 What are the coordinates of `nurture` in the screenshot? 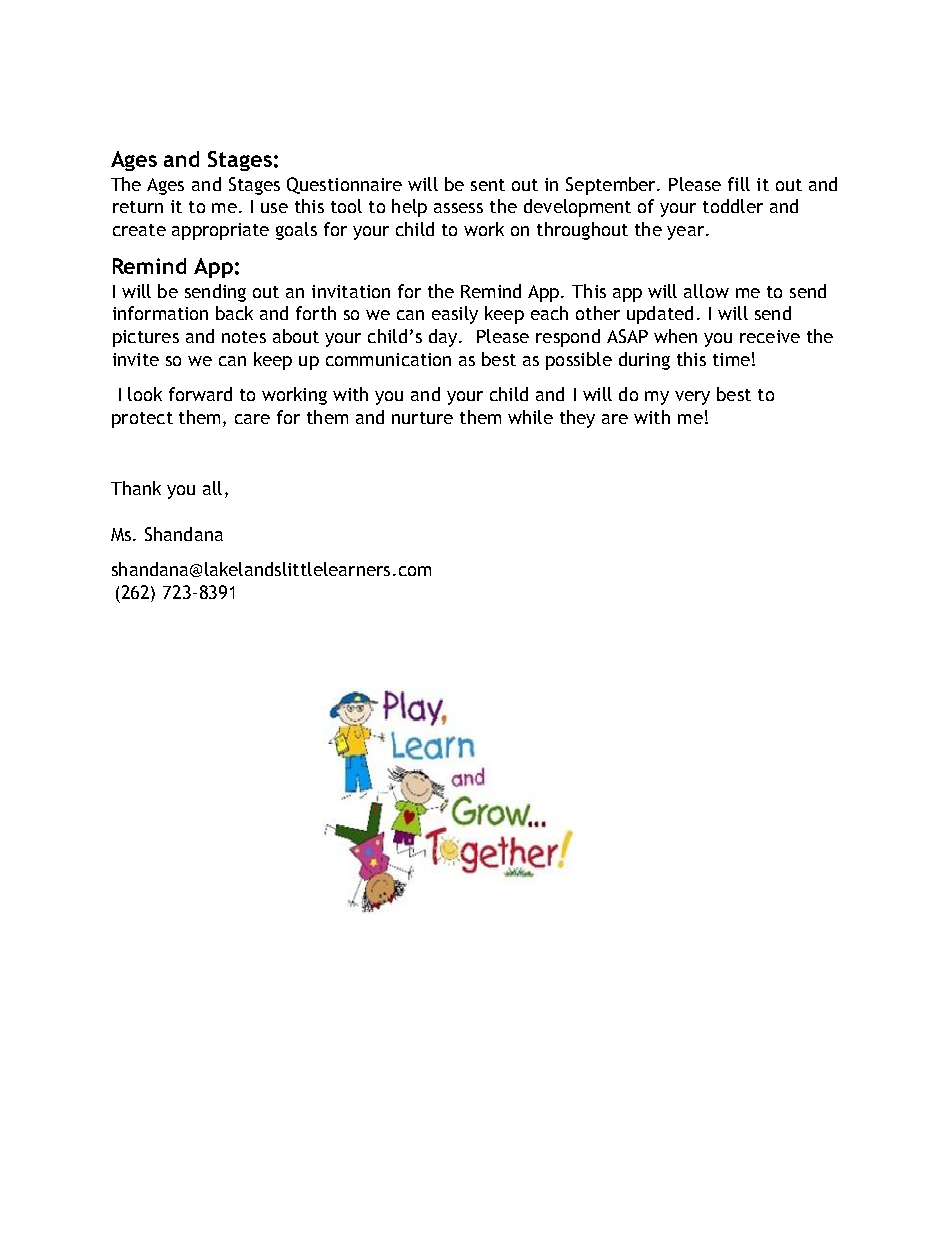 It's located at (422, 418).
